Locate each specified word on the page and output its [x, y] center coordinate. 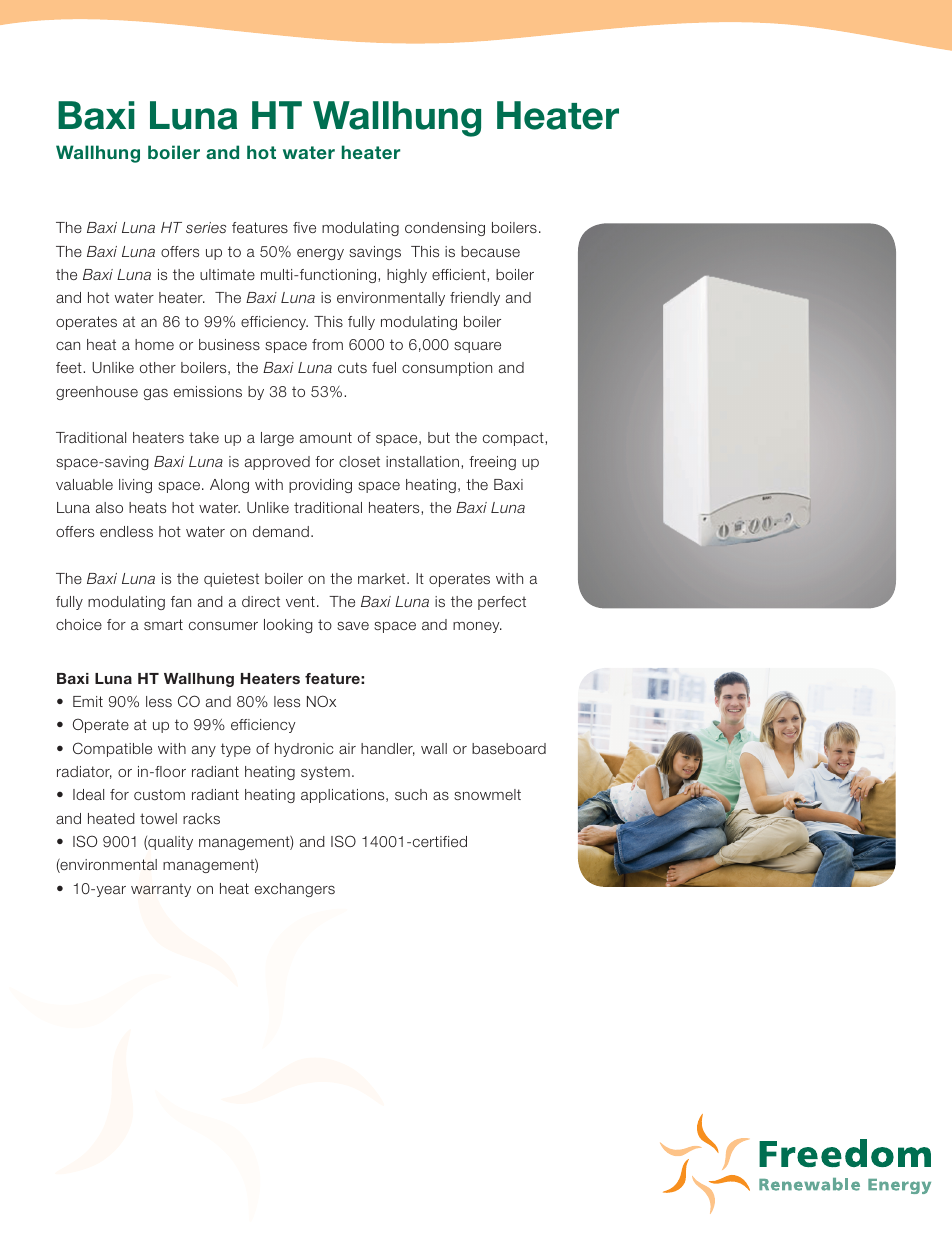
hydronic [304, 750]
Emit [88, 701]
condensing [445, 229]
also [109, 507]
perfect [502, 603]
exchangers [295, 890]
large [277, 439]
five [304, 227]
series [206, 227]
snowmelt [487, 794]
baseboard [509, 748]
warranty [161, 890]
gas [156, 394]
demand [281, 531]
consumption [447, 369]
